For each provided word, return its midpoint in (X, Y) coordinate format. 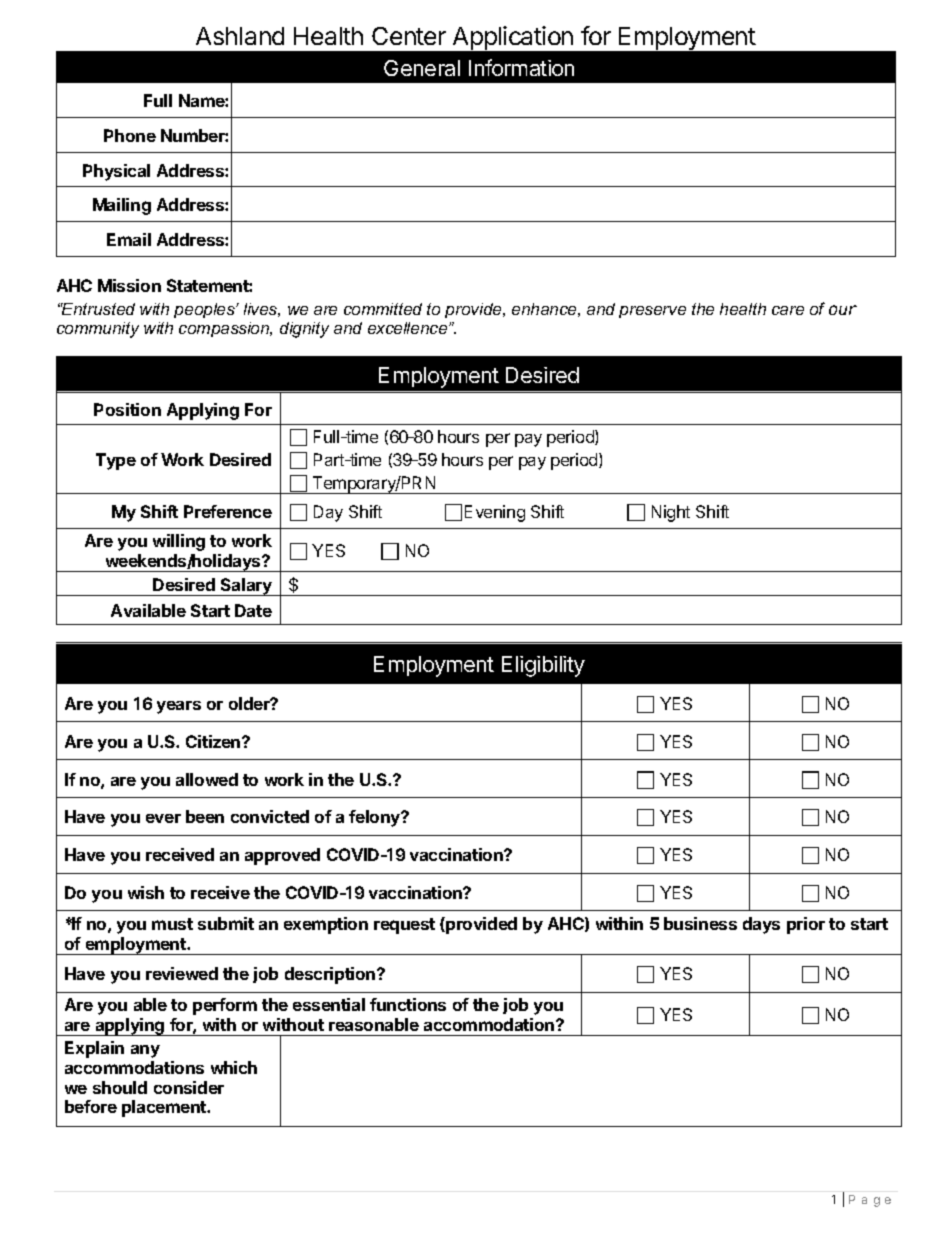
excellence (409, 328)
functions (408, 1004)
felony (376, 818)
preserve (652, 312)
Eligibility (543, 666)
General (422, 68)
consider (189, 1087)
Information (521, 67)
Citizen (214, 741)
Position (127, 409)
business (700, 923)
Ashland (240, 36)
